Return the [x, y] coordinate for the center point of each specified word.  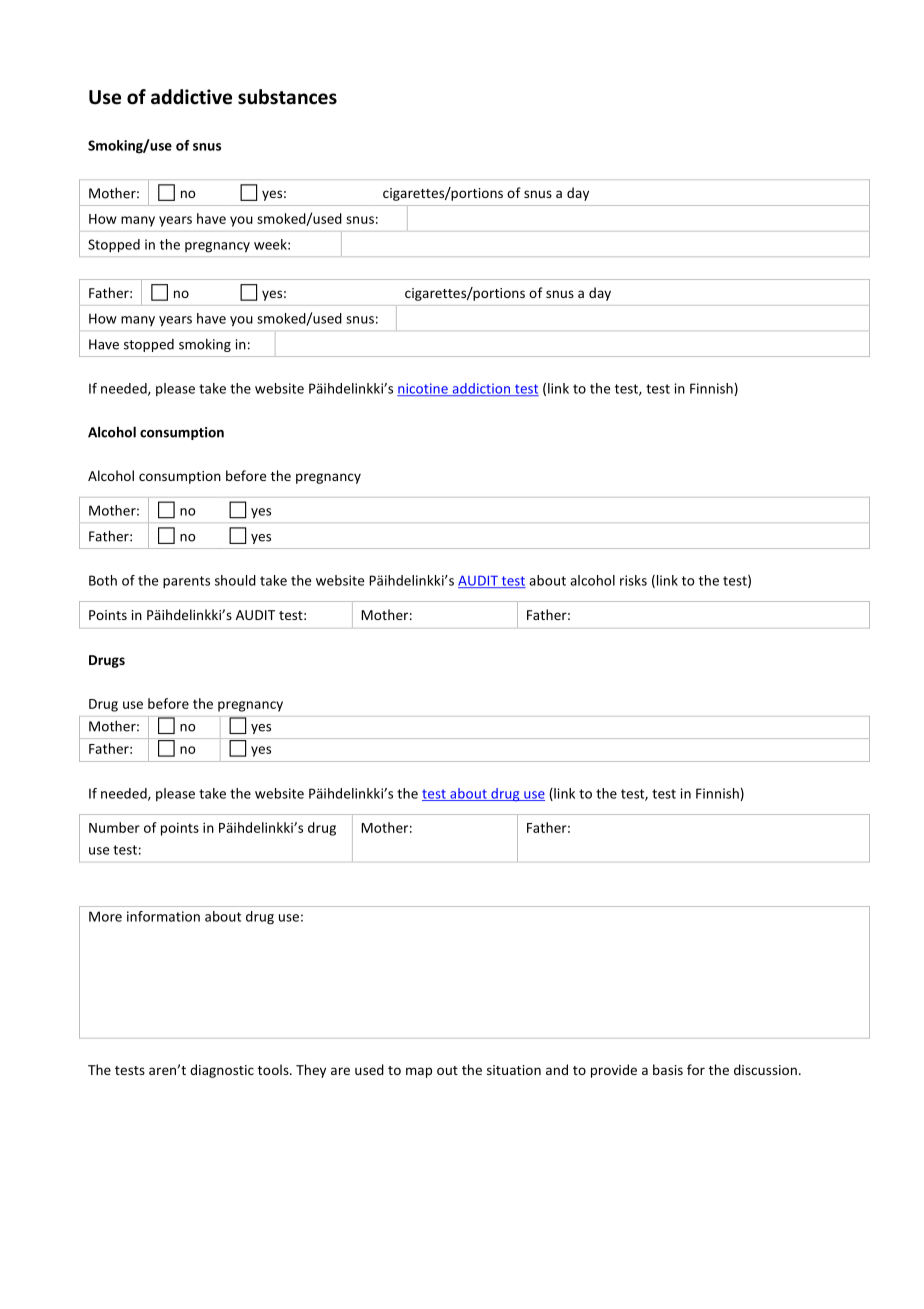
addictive [191, 97]
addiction [481, 389]
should [235, 580]
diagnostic [222, 1071]
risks [633, 580]
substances [287, 97]
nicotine [423, 389]
